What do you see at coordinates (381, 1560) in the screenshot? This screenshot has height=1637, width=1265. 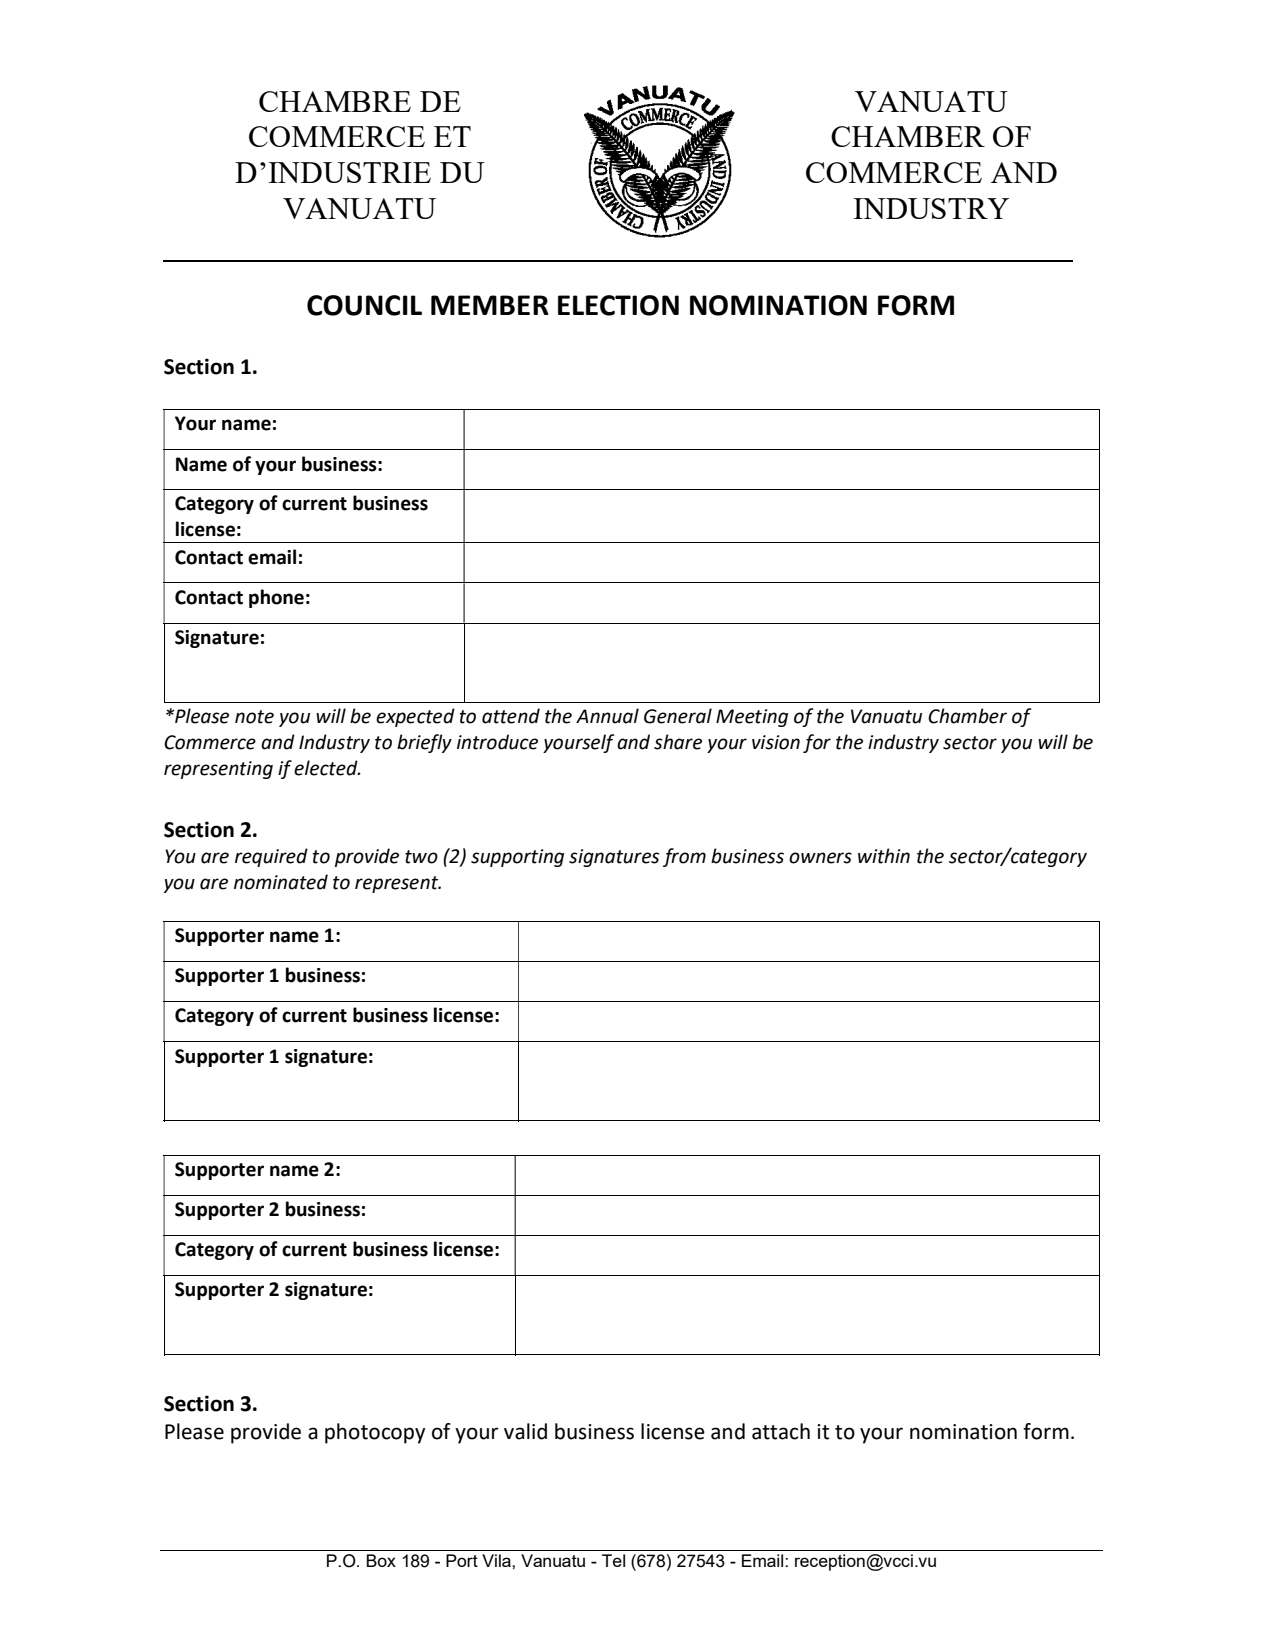 I see `Box` at bounding box center [381, 1560].
